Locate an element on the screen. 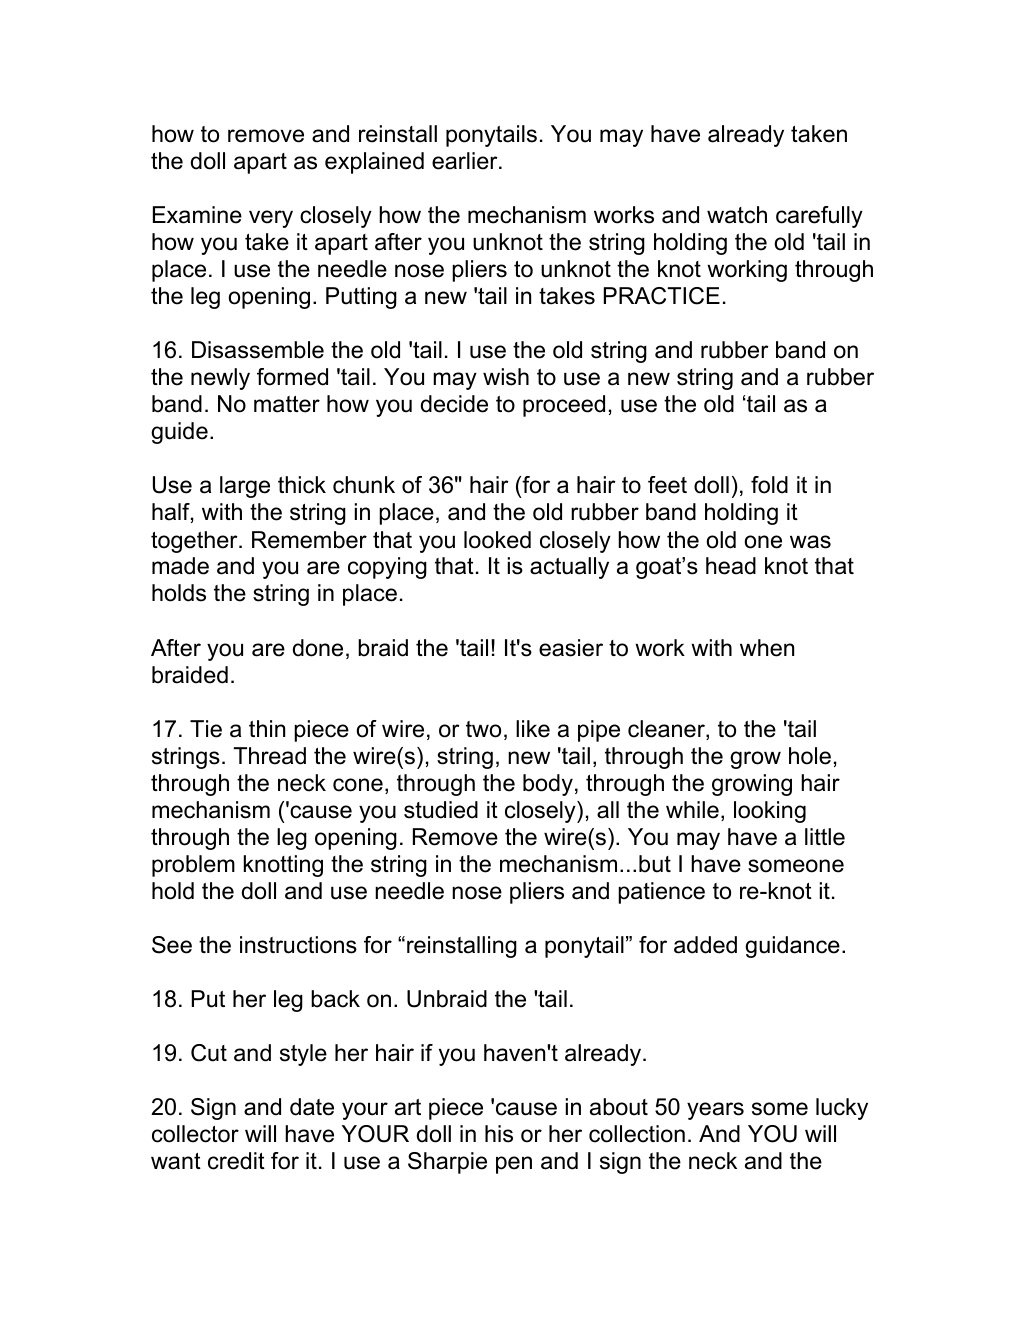 This screenshot has width=1027, height=1329. his is located at coordinates (499, 1134).
